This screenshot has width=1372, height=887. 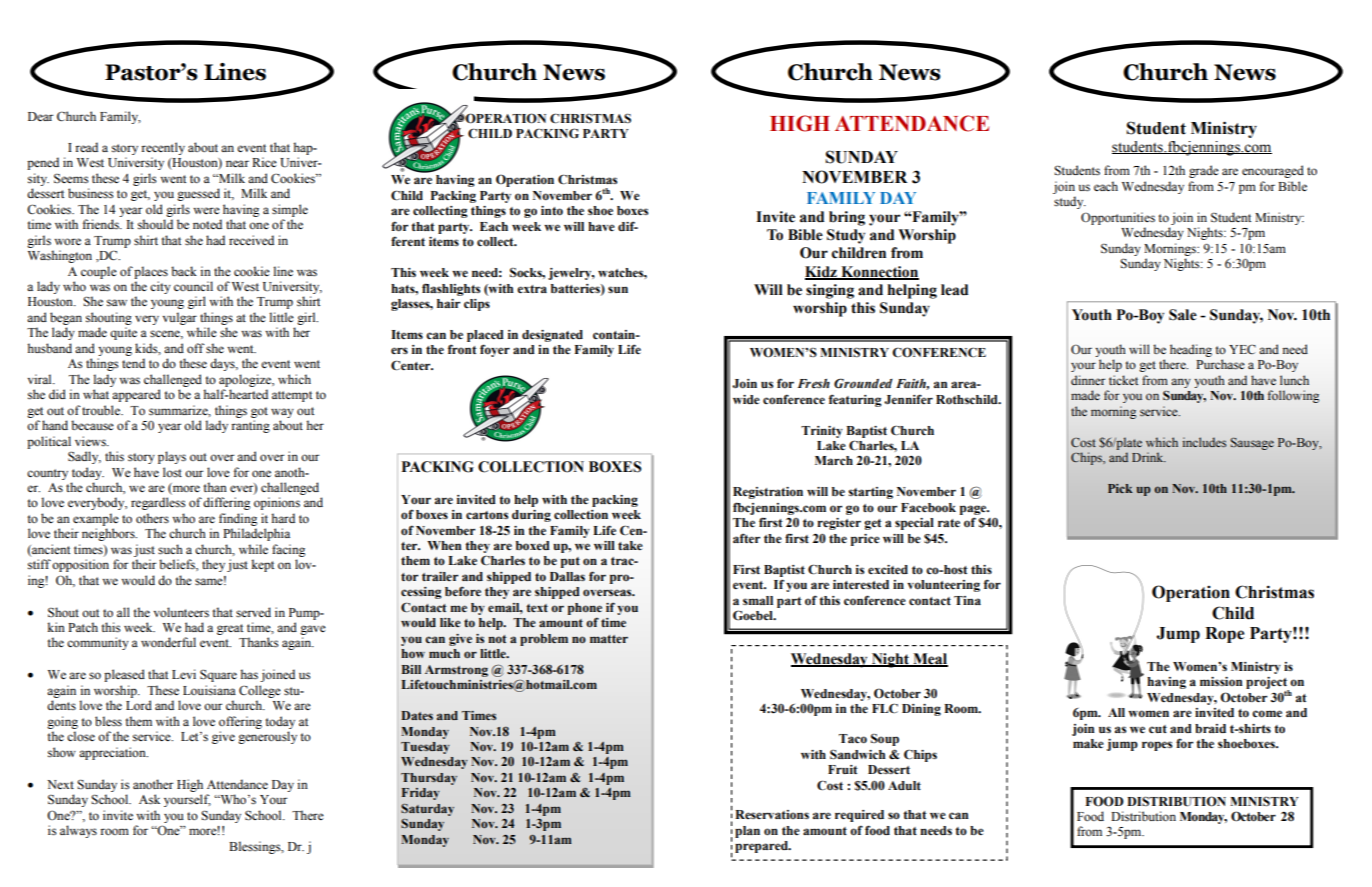 I want to click on mission, so click(x=1221, y=681).
